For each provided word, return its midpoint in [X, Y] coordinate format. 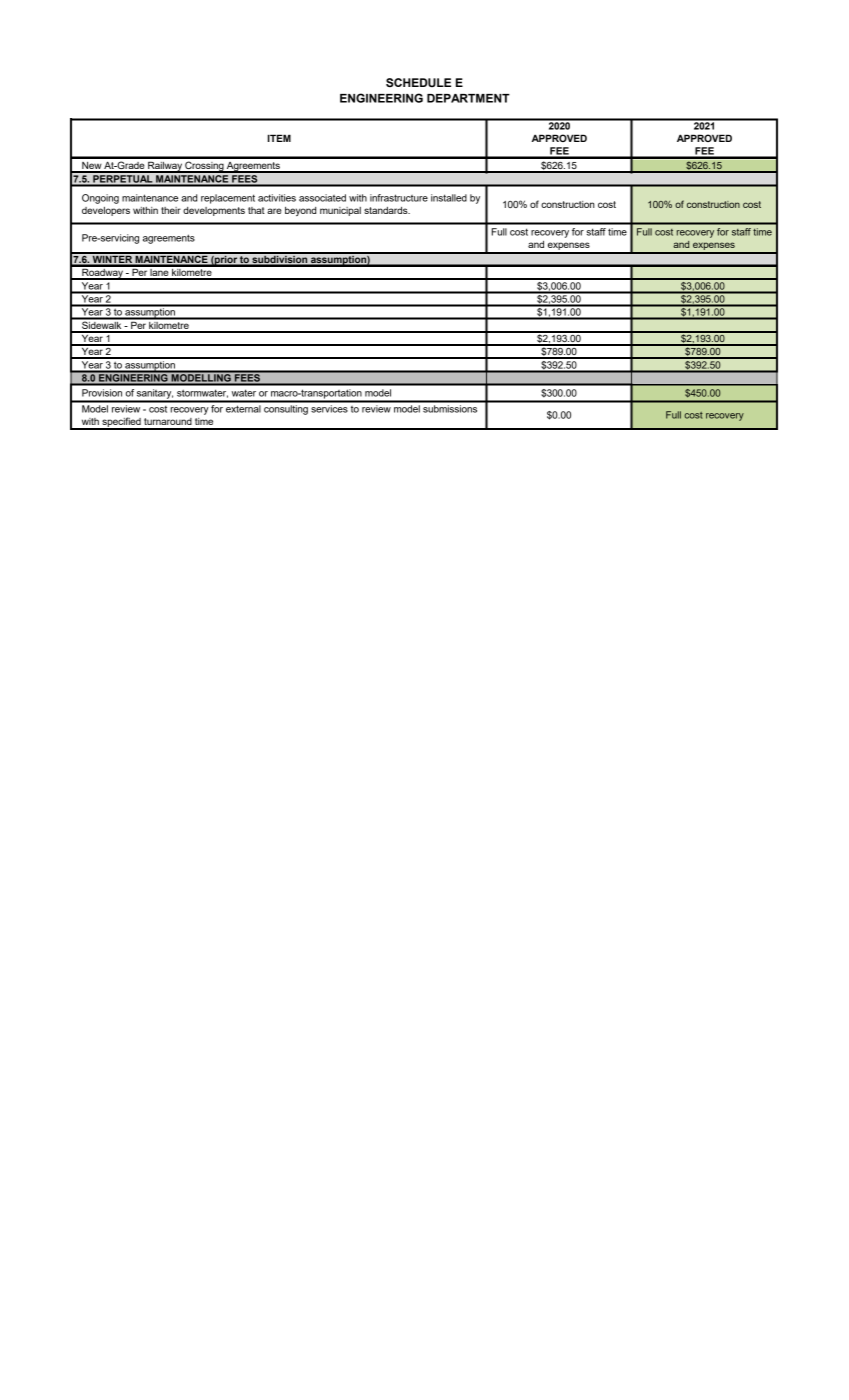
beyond [300, 211]
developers [106, 211]
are [274, 211]
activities [277, 198]
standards [387, 210]
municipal [340, 211]
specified [121, 423]
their [171, 210]
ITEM [279, 138]
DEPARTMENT [468, 98]
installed [449, 198]
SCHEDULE [418, 82]
